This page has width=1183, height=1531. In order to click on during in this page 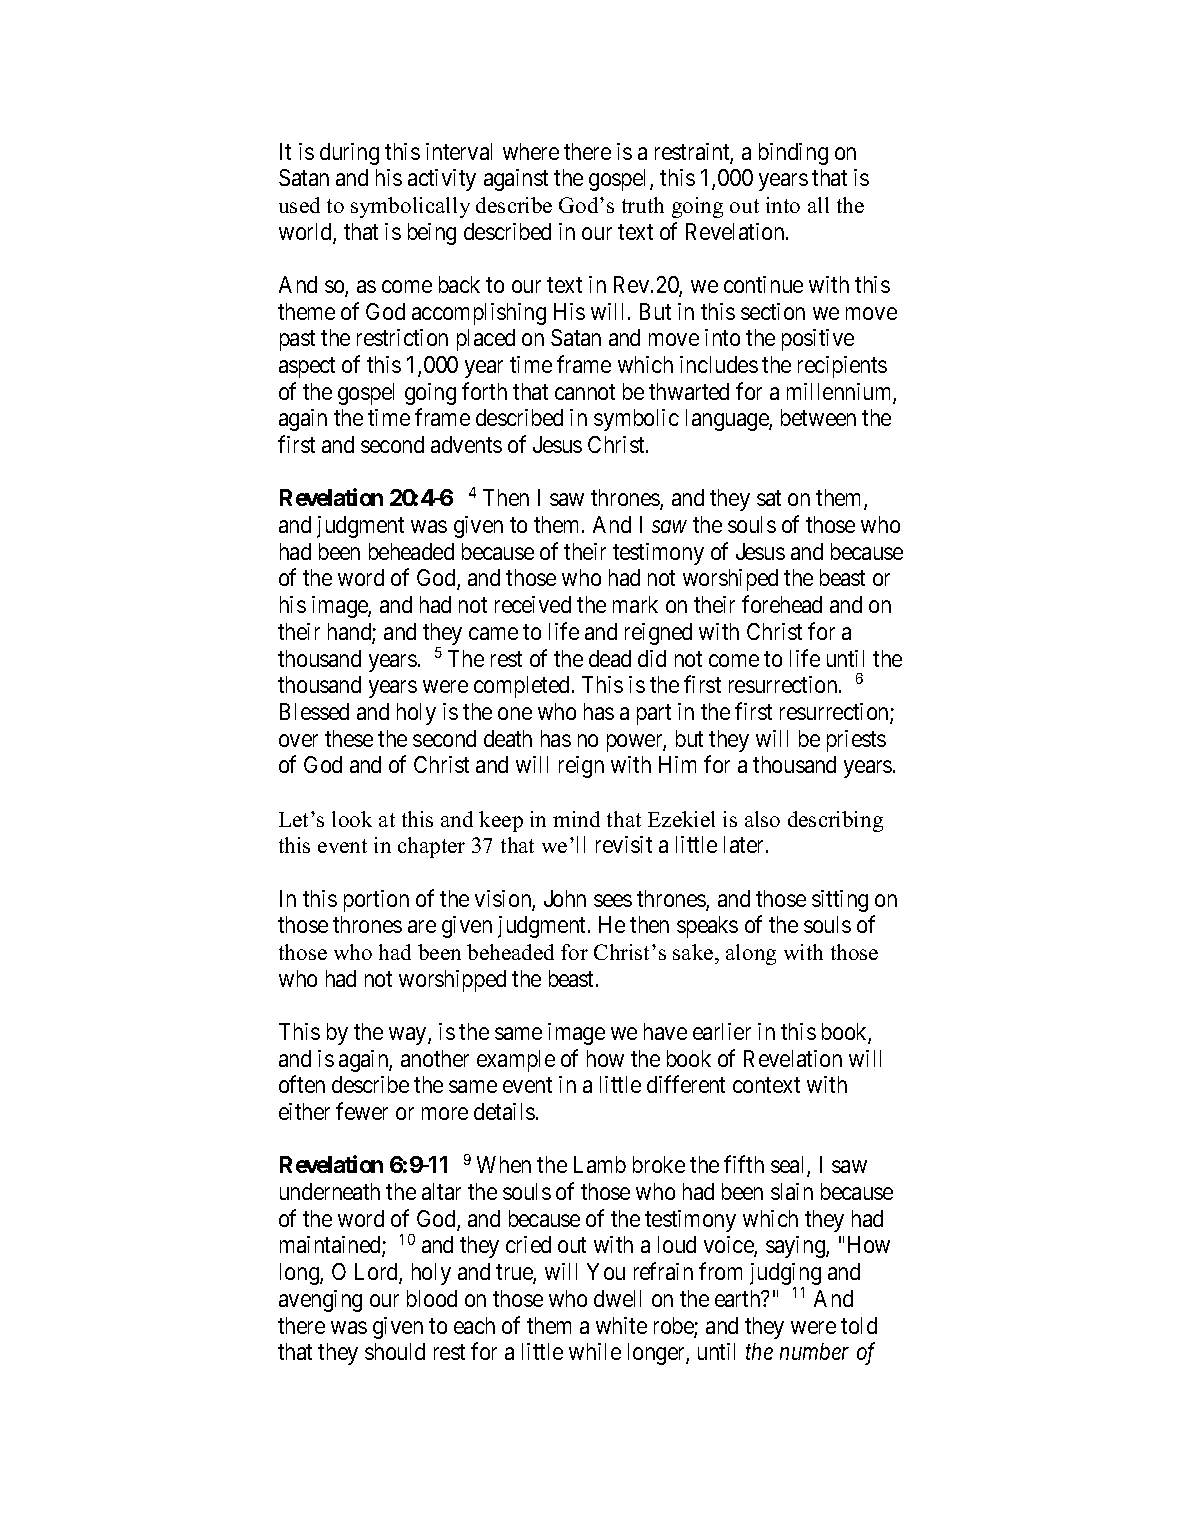, I will do `click(349, 154)`.
